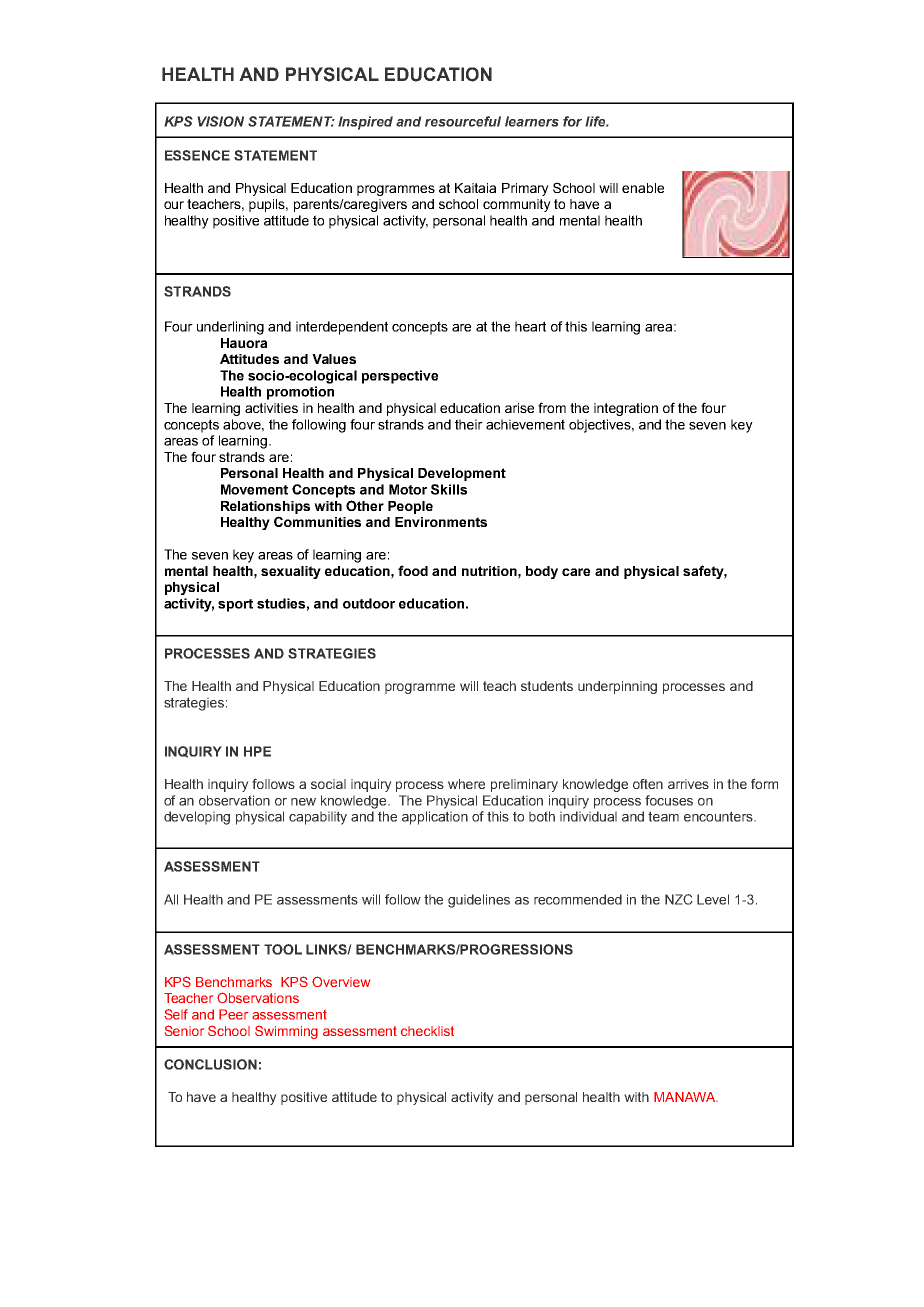 Image resolution: width=924 pixels, height=1307 pixels. I want to click on activities, so click(271, 408).
